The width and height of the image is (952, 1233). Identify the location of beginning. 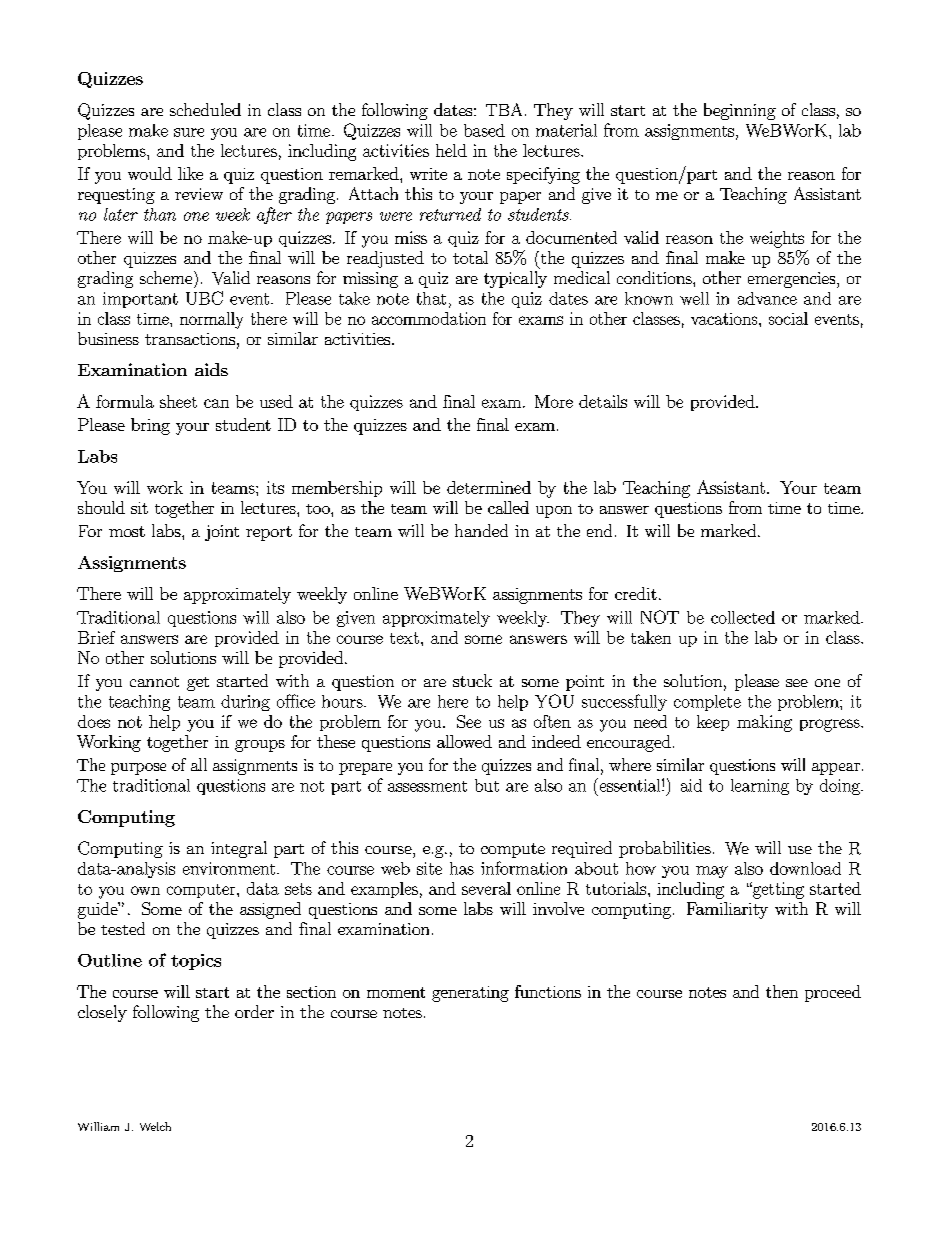
(740, 111).
